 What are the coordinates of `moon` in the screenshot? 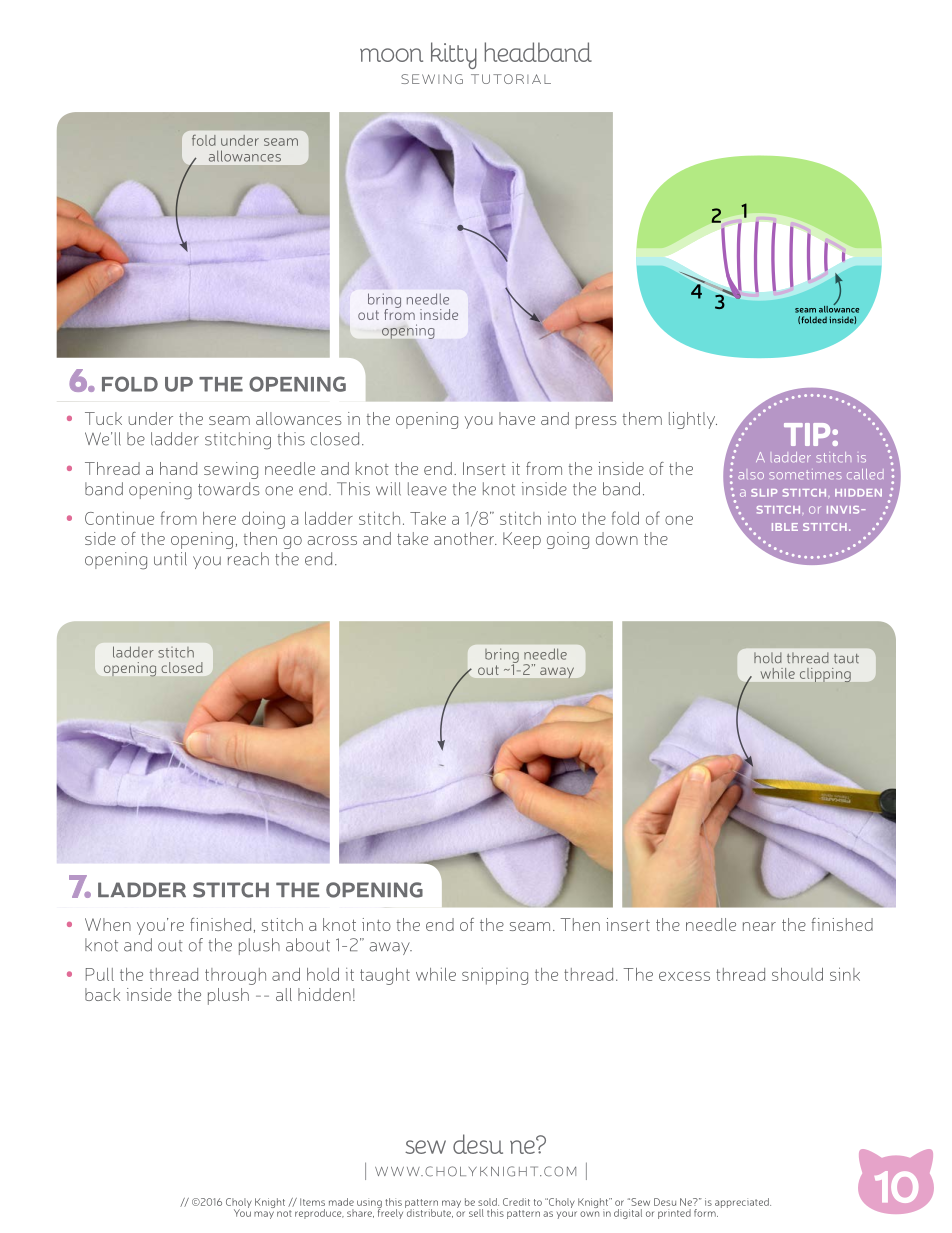 It's located at (391, 55).
